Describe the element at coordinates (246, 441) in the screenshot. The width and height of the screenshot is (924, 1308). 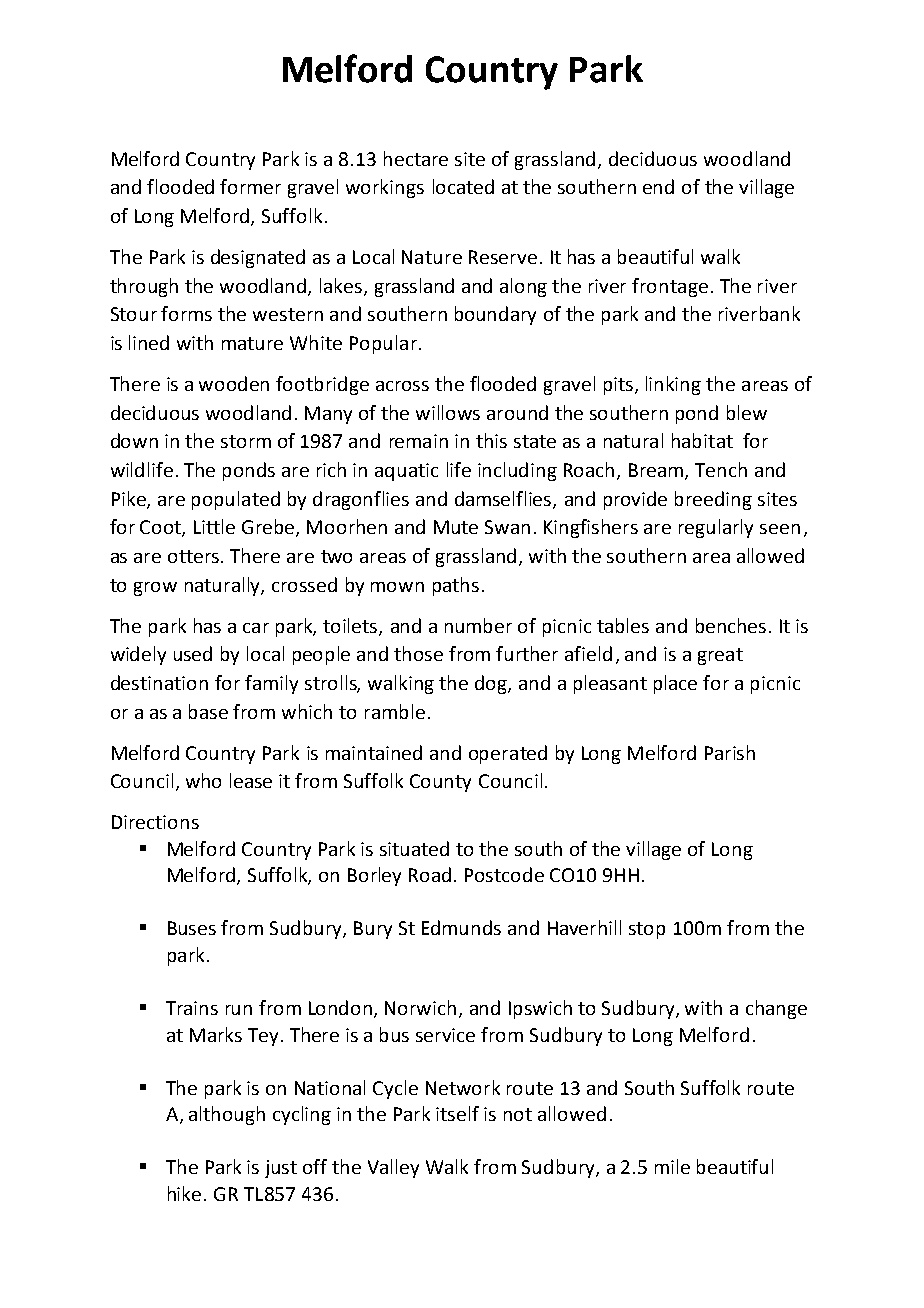
I see `storm` at that location.
